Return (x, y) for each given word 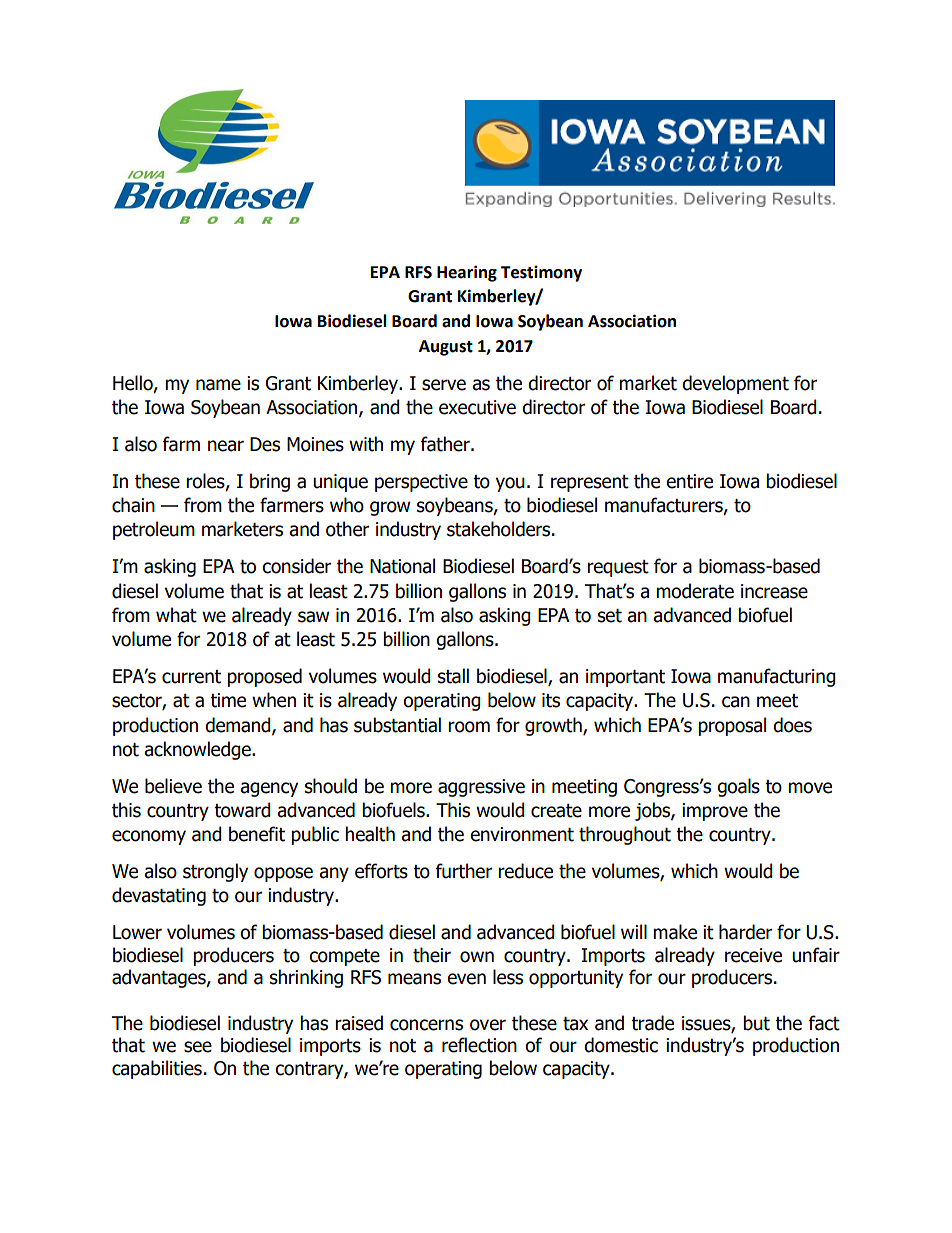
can (736, 702)
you (510, 484)
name (218, 385)
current (191, 677)
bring (270, 482)
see (198, 1047)
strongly (215, 872)
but (756, 1023)
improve (715, 812)
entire (689, 481)
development (735, 384)
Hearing (467, 273)
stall (453, 676)
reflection (479, 1045)
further (464, 871)
